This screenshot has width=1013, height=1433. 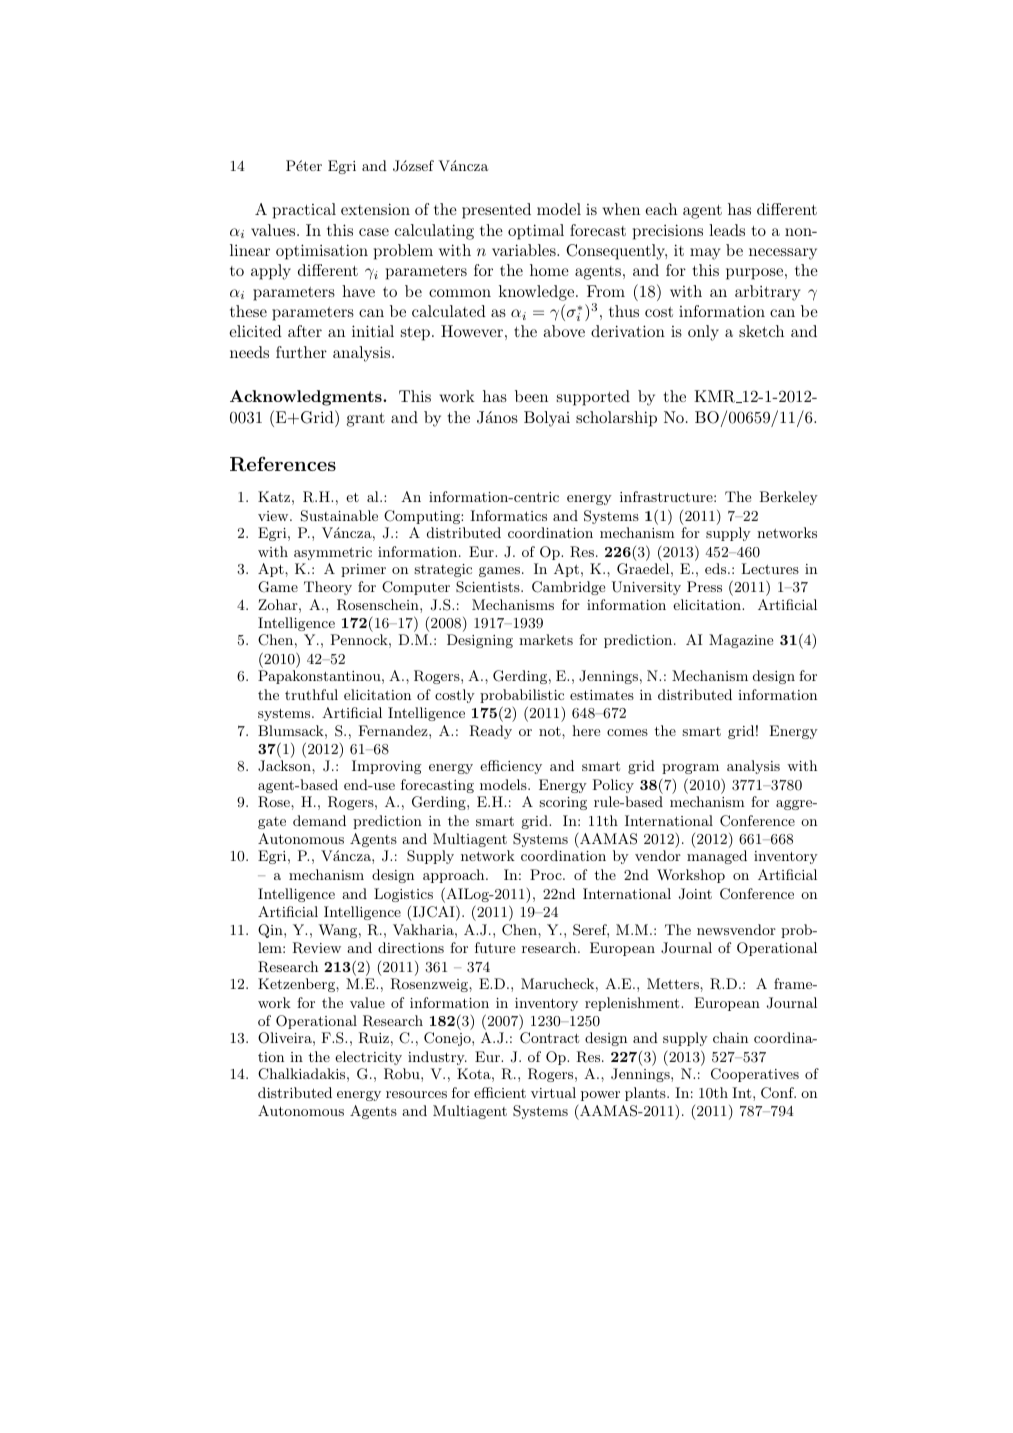 What do you see at coordinates (304, 211) in the screenshot?
I see `practical` at bounding box center [304, 211].
